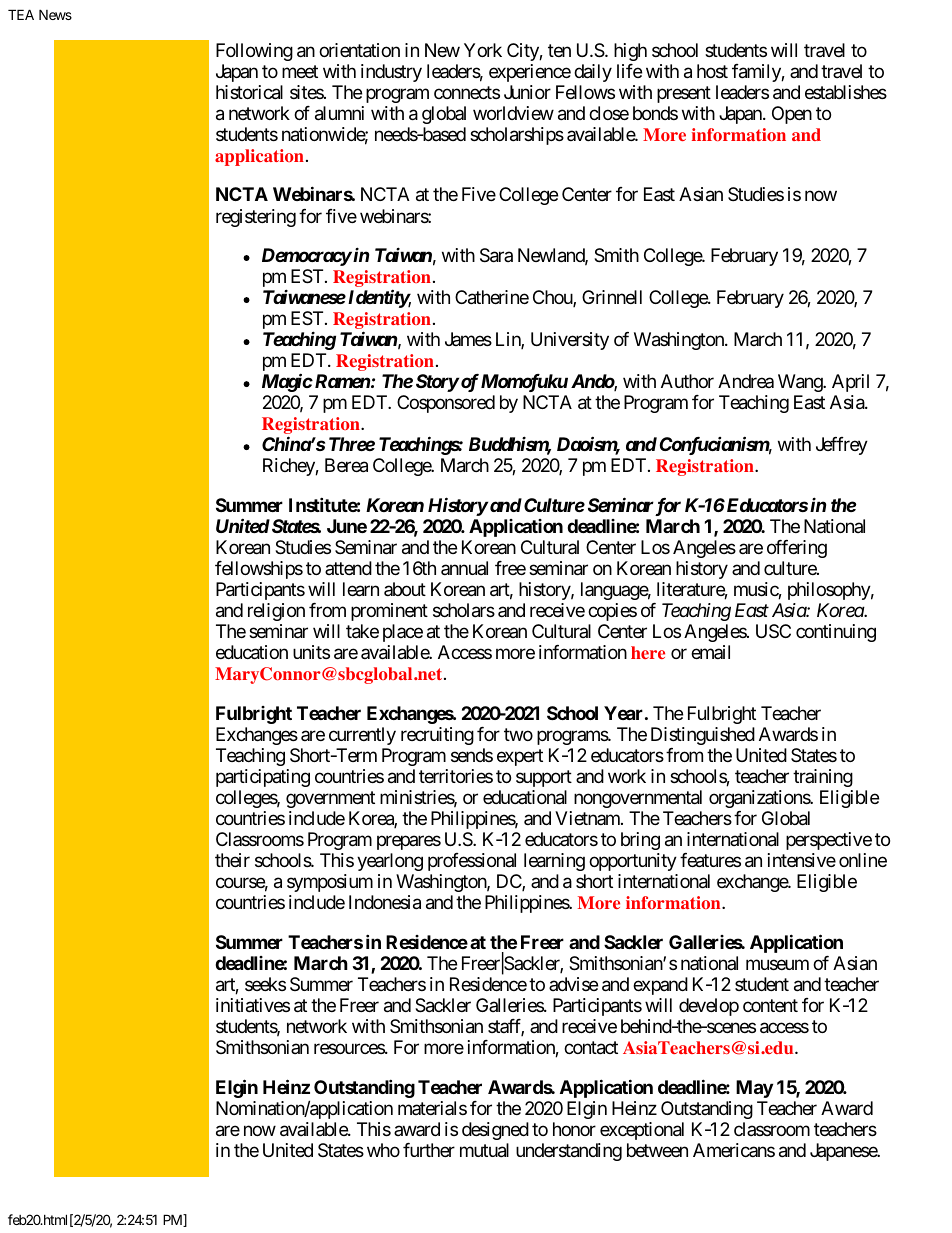 Image resolution: width=952 pixels, height=1233 pixels. What do you see at coordinates (754, 1089) in the screenshot?
I see `May` at bounding box center [754, 1089].
